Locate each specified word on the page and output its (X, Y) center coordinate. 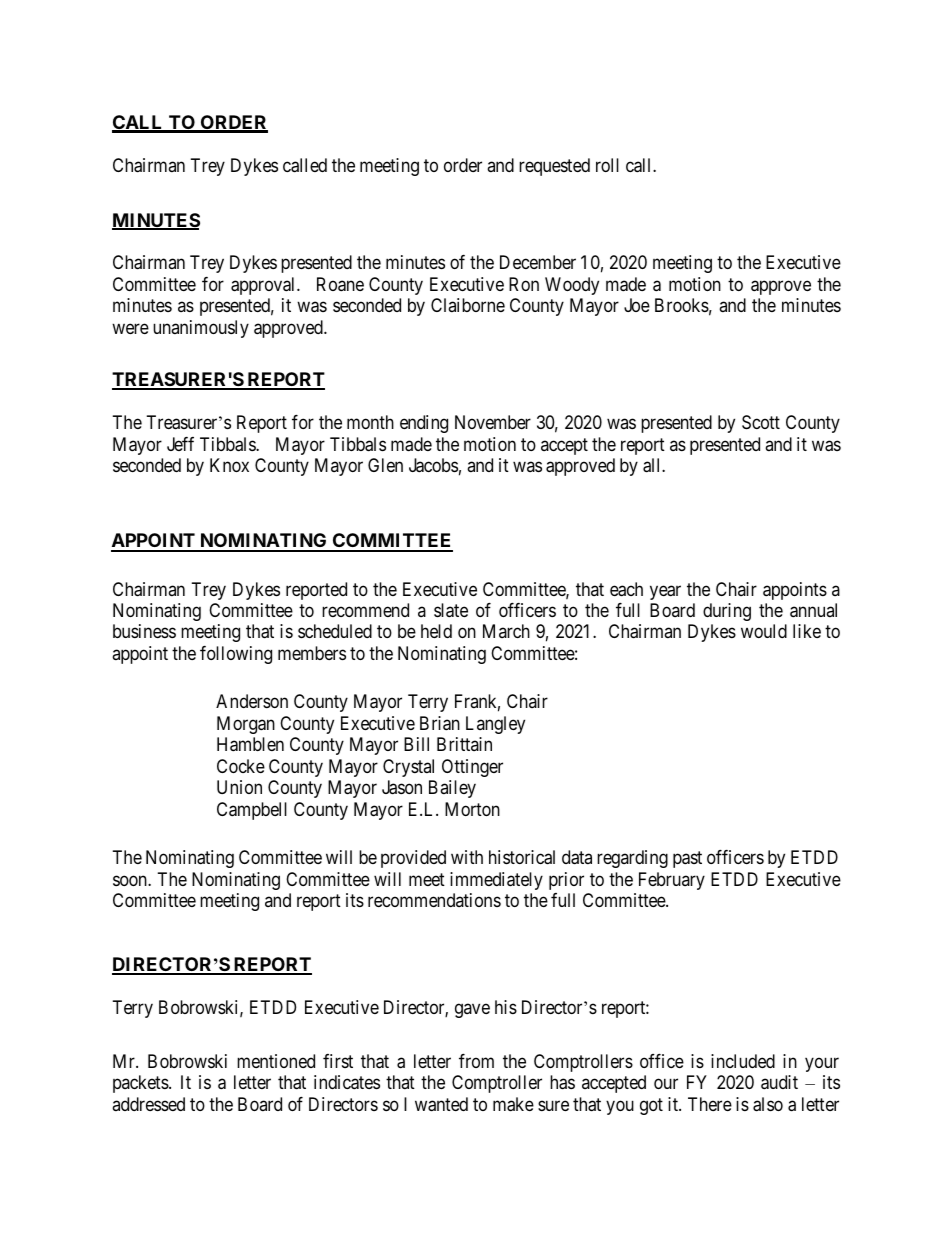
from (476, 1061)
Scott (761, 422)
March (506, 631)
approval (264, 286)
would (764, 631)
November (493, 422)
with (467, 857)
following (236, 655)
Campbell (252, 811)
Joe (637, 305)
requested (554, 167)
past (687, 859)
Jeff (180, 444)
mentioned (276, 1061)
